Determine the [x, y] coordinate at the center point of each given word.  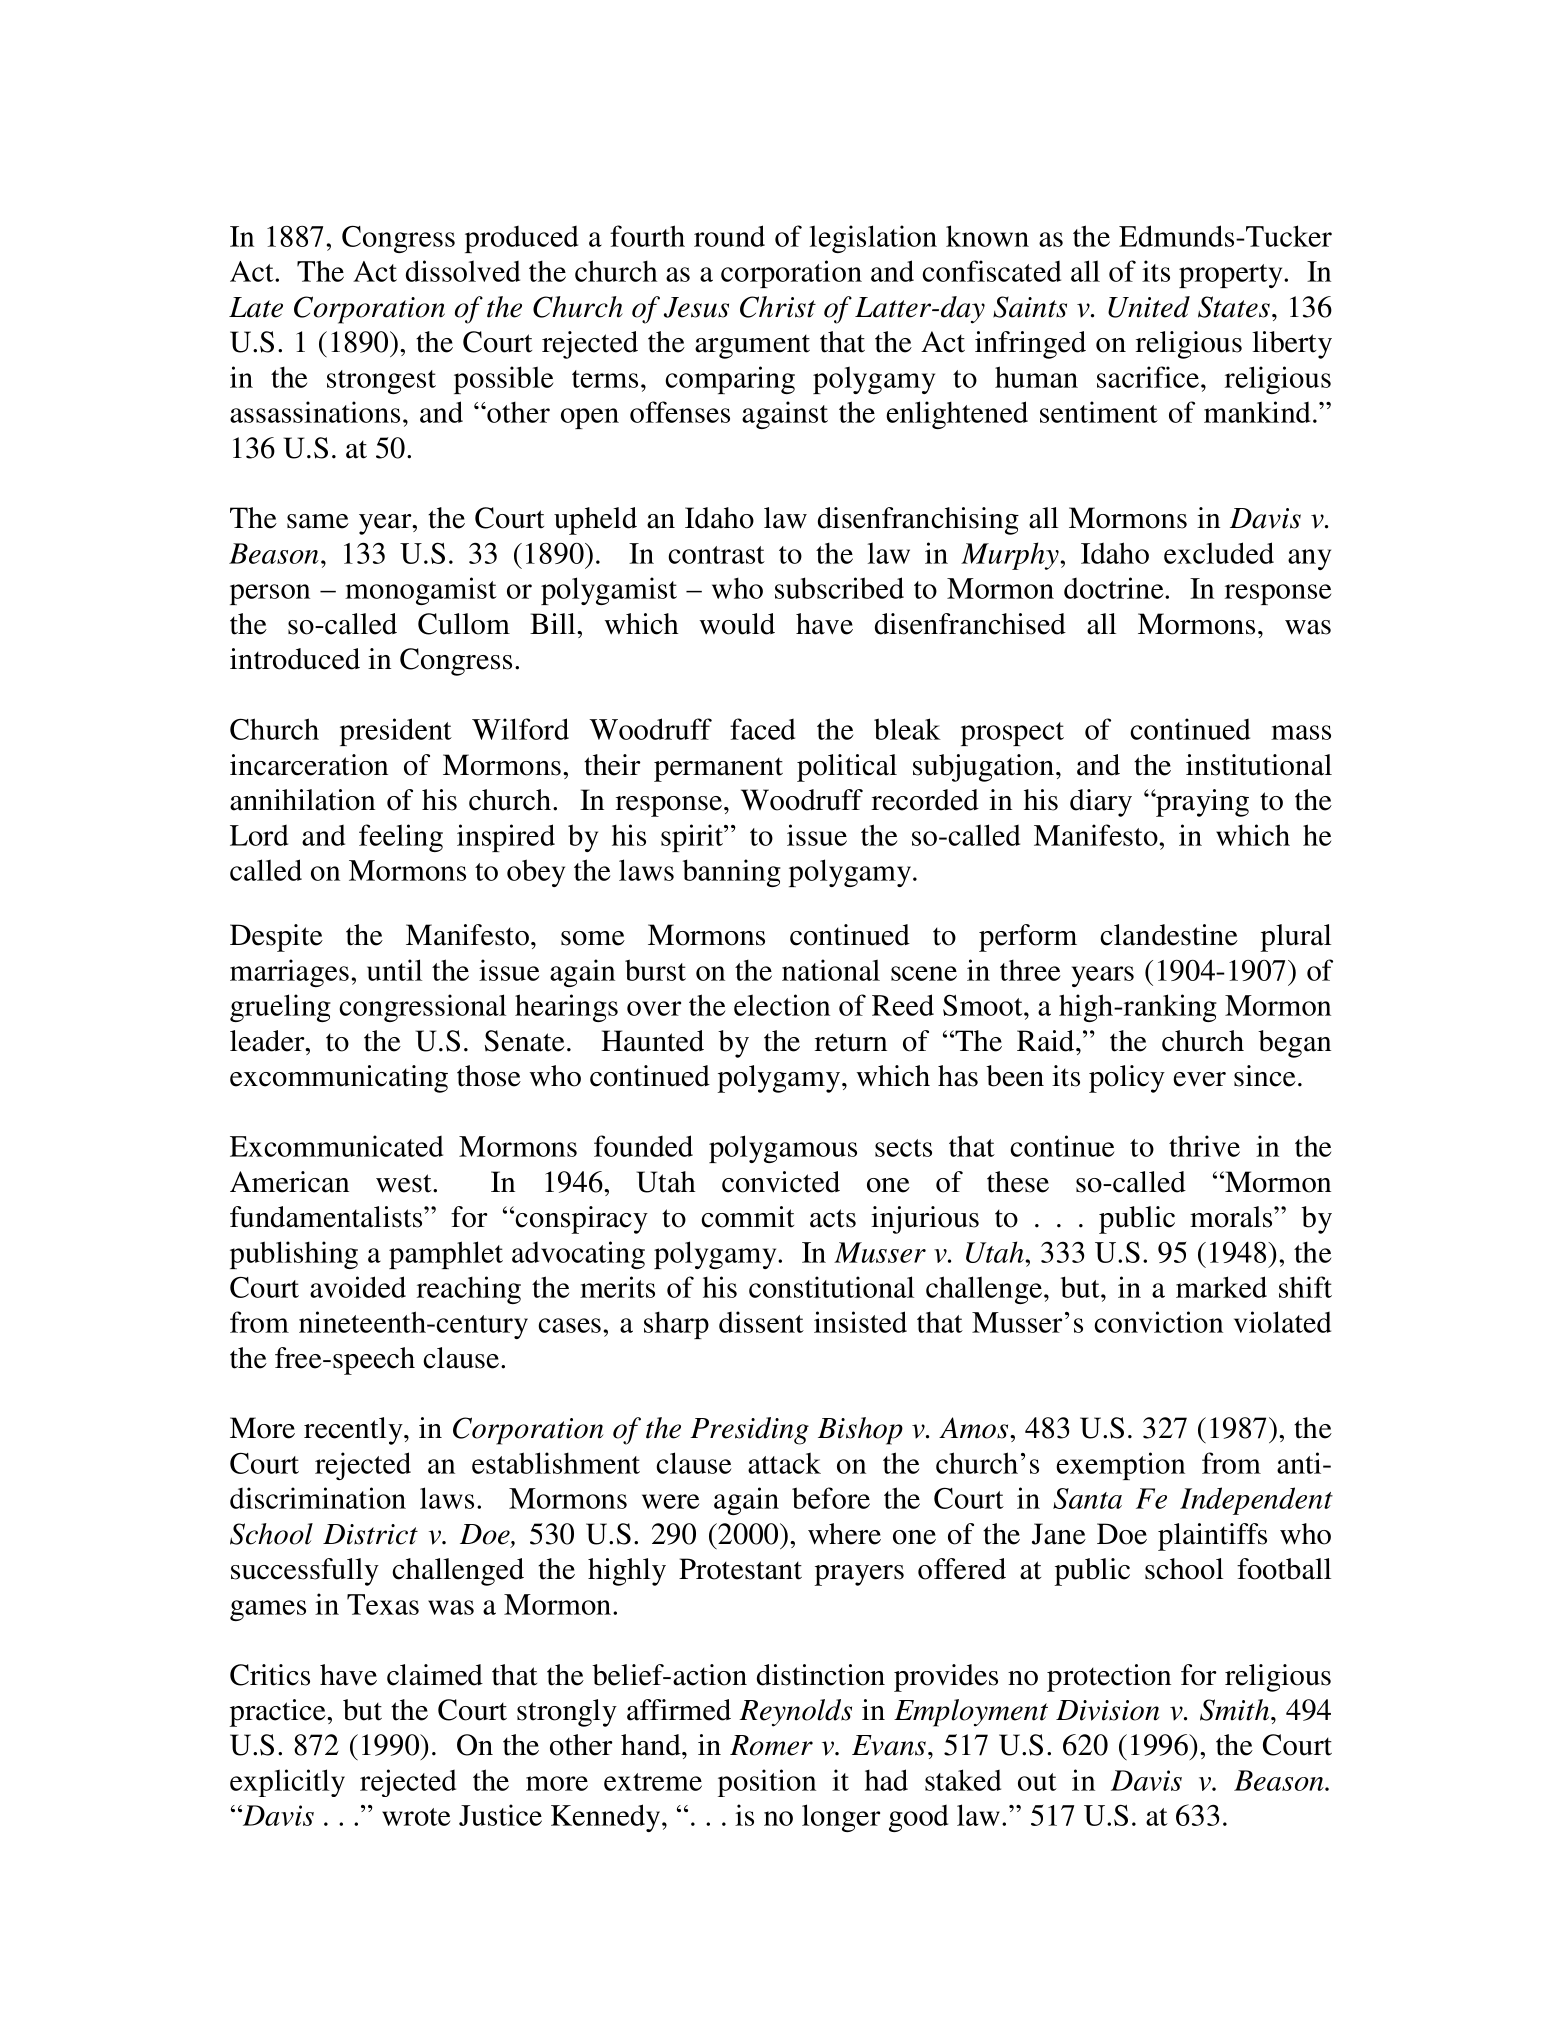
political [847, 768]
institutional [1259, 765]
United [1149, 307]
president [396, 732]
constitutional [831, 1287]
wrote [416, 1817]
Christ [778, 307]
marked [1221, 1287]
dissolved [463, 271]
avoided [358, 1287]
